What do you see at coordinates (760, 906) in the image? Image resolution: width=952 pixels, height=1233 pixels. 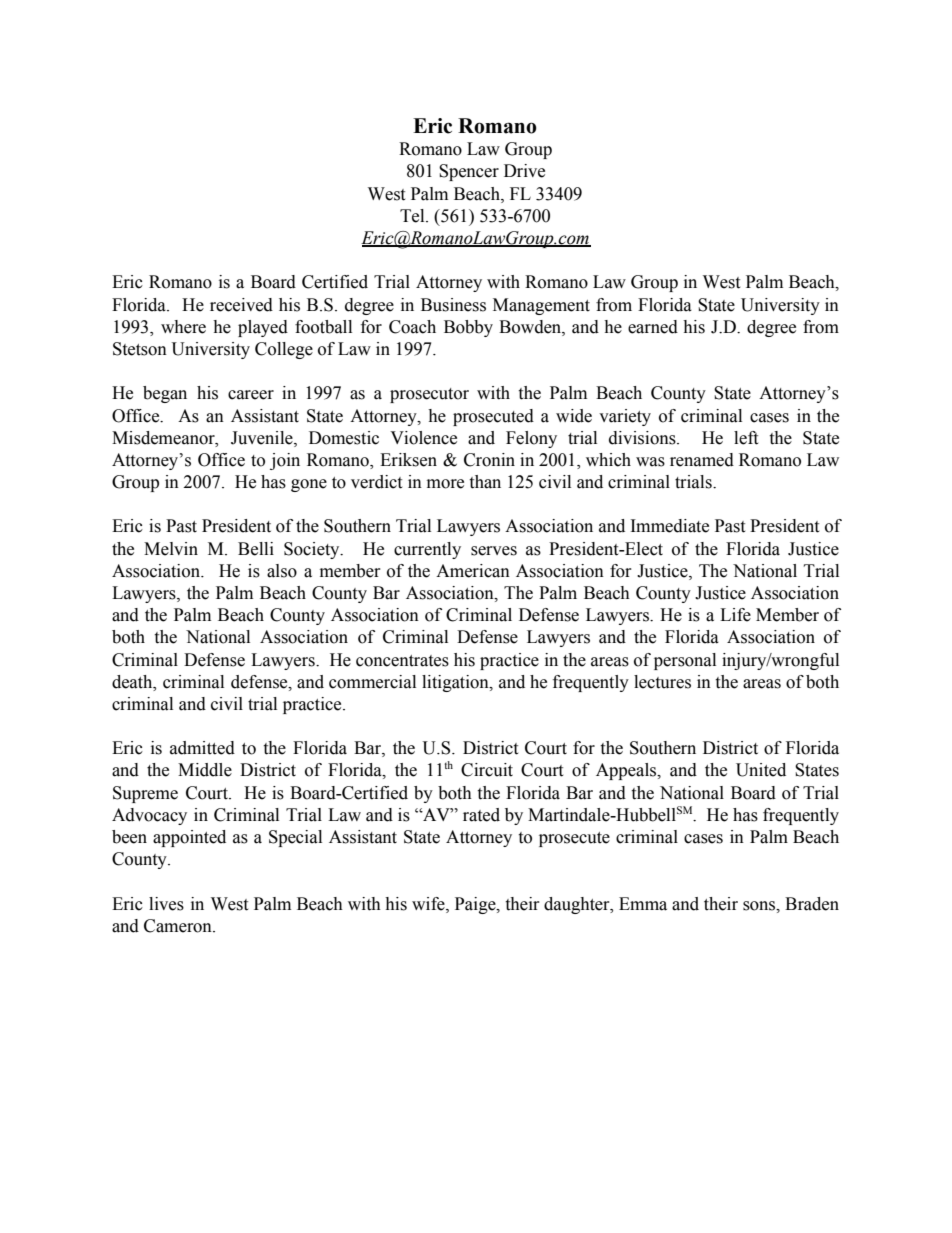 I see `sons` at bounding box center [760, 906].
